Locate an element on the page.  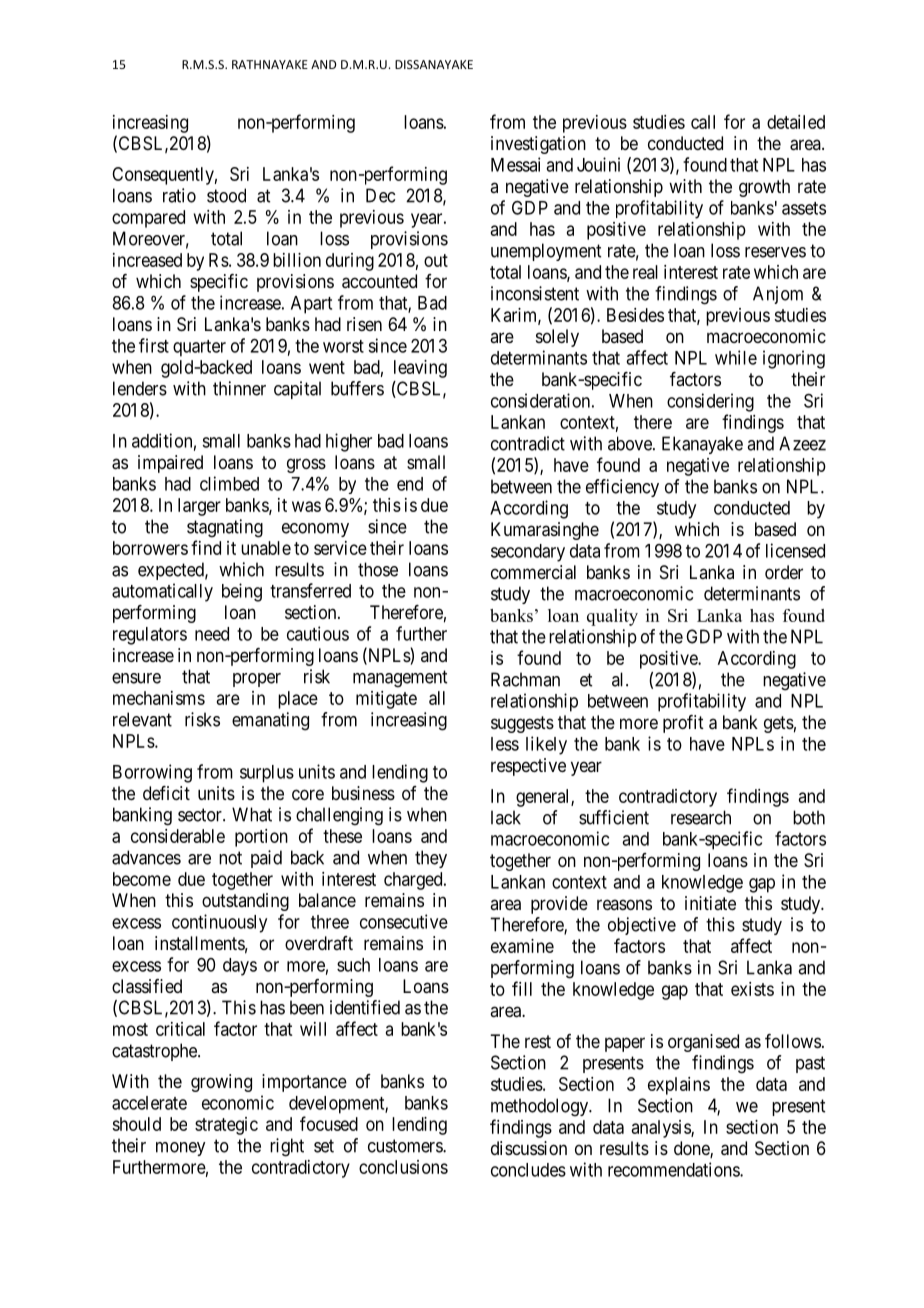
investigation is located at coordinates (538, 145).
